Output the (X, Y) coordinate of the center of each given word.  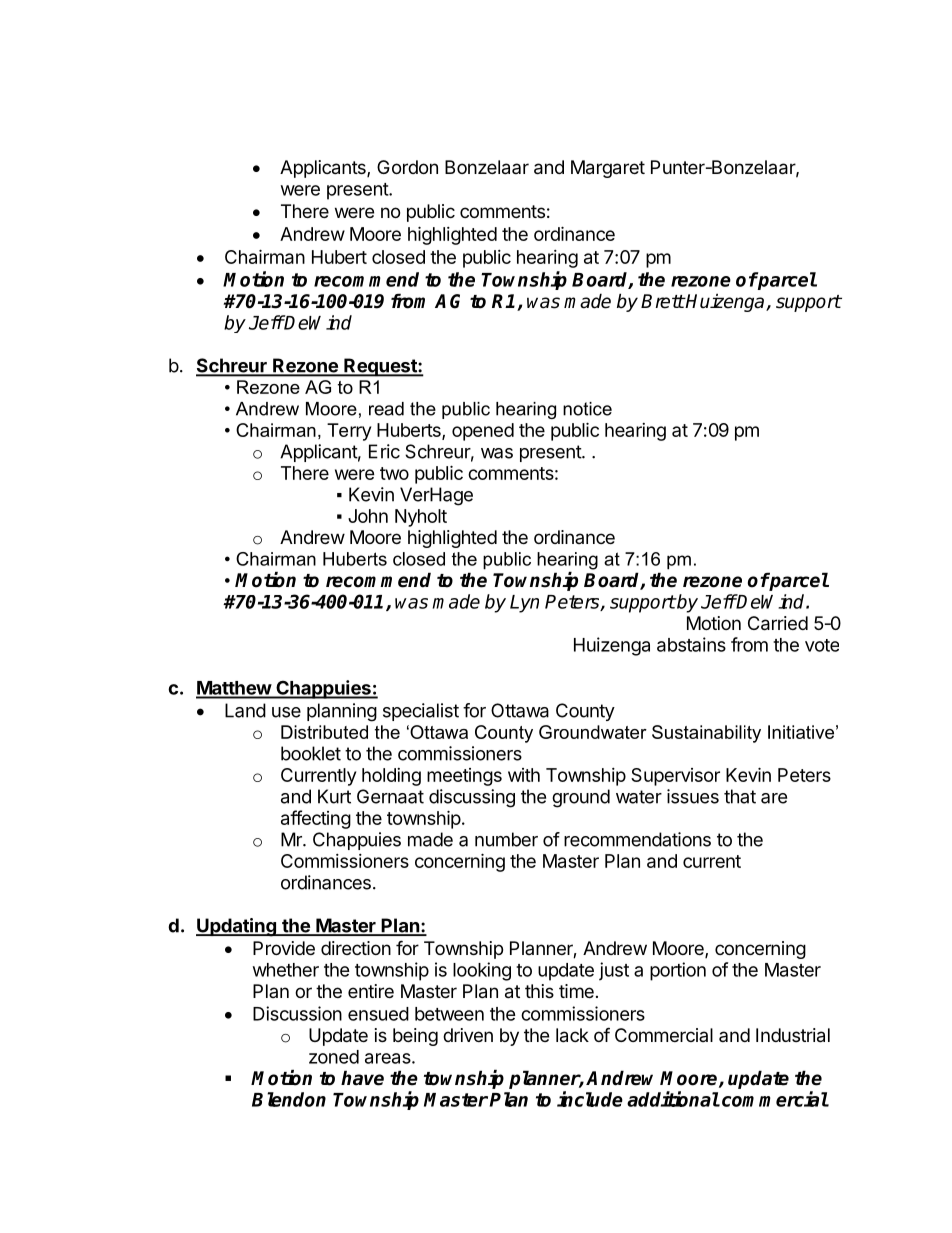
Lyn (524, 604)
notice (587, 409)
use (286, 712)
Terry (349, 432)
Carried (778, 623)
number (506, 839)
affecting (316, 819)
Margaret (608, 169)
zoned (334, 1057)
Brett (663, 301)
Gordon (407, 167)
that (740, 796)
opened (483, 432)
